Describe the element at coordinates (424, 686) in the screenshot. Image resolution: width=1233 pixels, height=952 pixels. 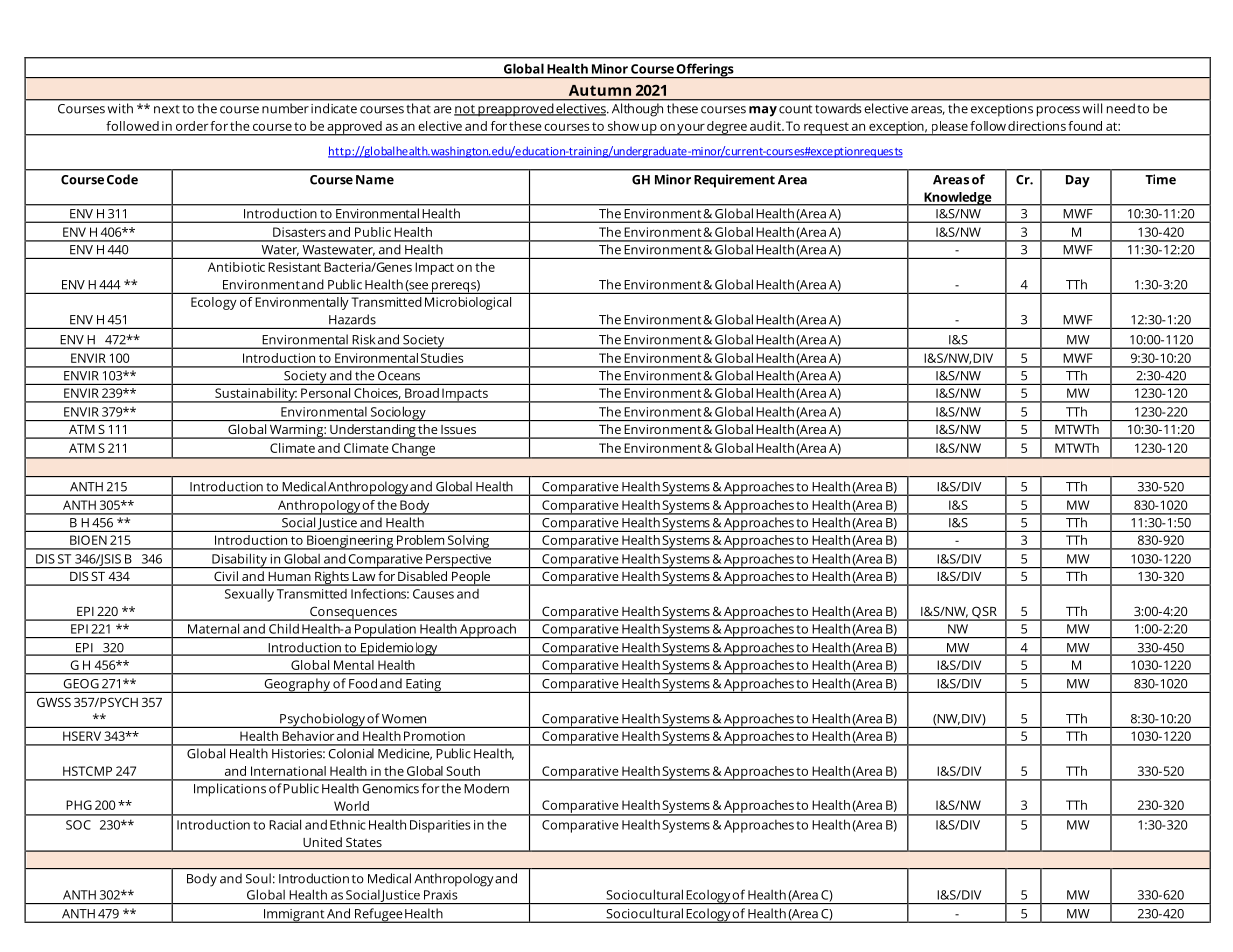
I see `Eating` at that location.
